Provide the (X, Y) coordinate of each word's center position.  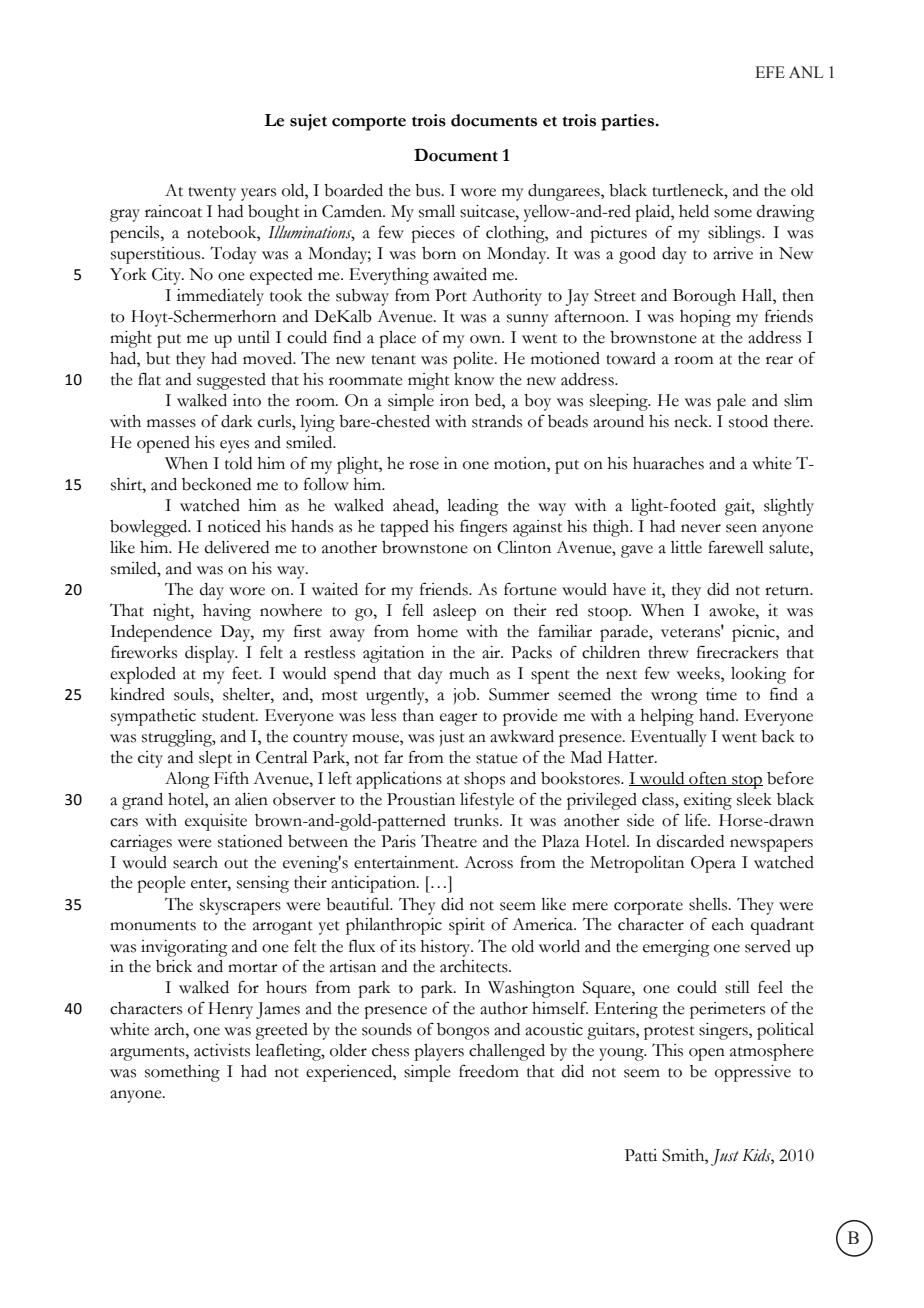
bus (429, 190)
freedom (489, 1071)
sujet (308, 122)
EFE (770, 72)
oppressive (753, 1073)
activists (222, 1050)
